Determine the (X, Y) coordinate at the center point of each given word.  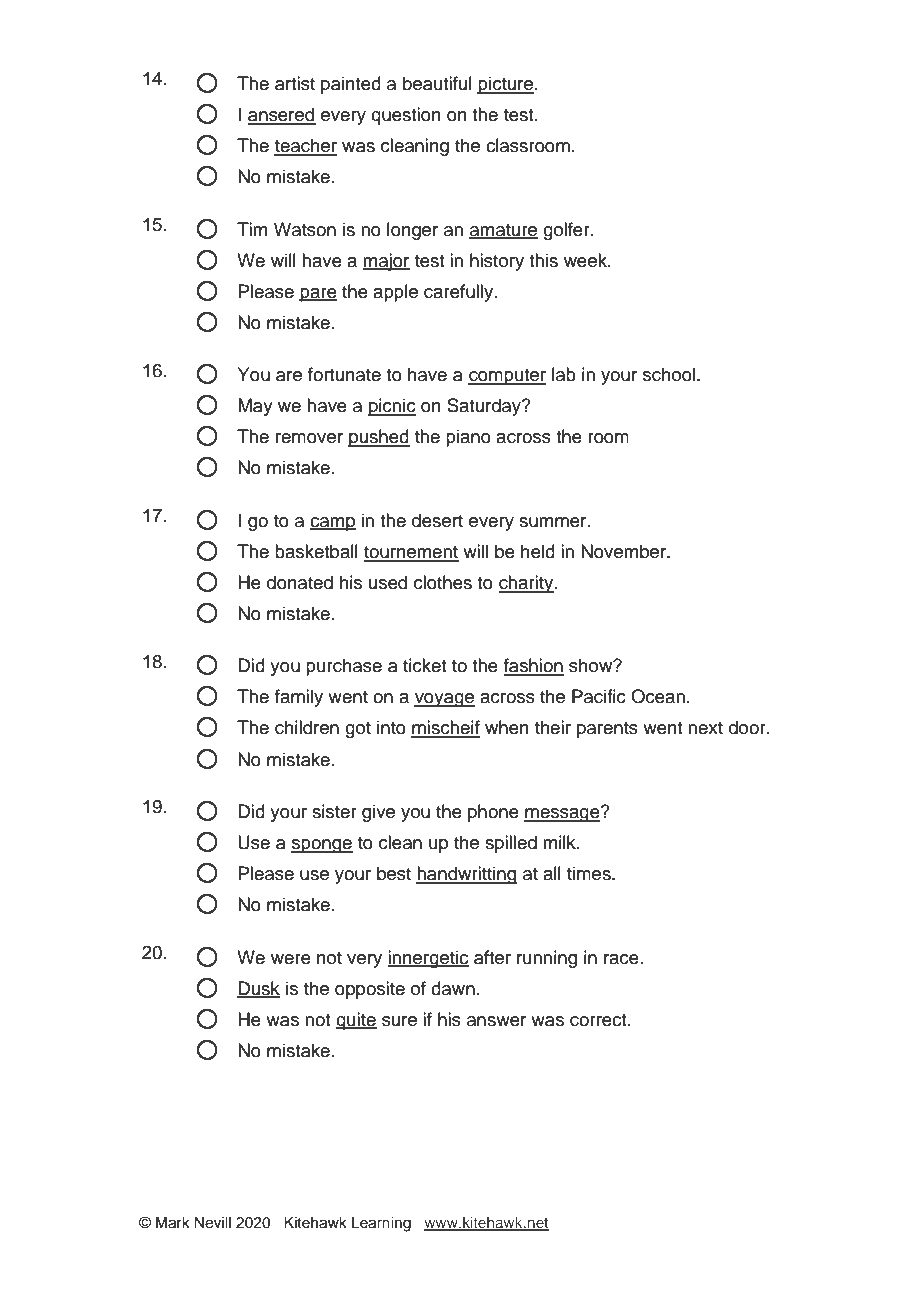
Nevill (212, 1223)
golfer (567, 231)
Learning (381, 1224)
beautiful (437, 83)
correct (599, 1020)
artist (295, 83)
